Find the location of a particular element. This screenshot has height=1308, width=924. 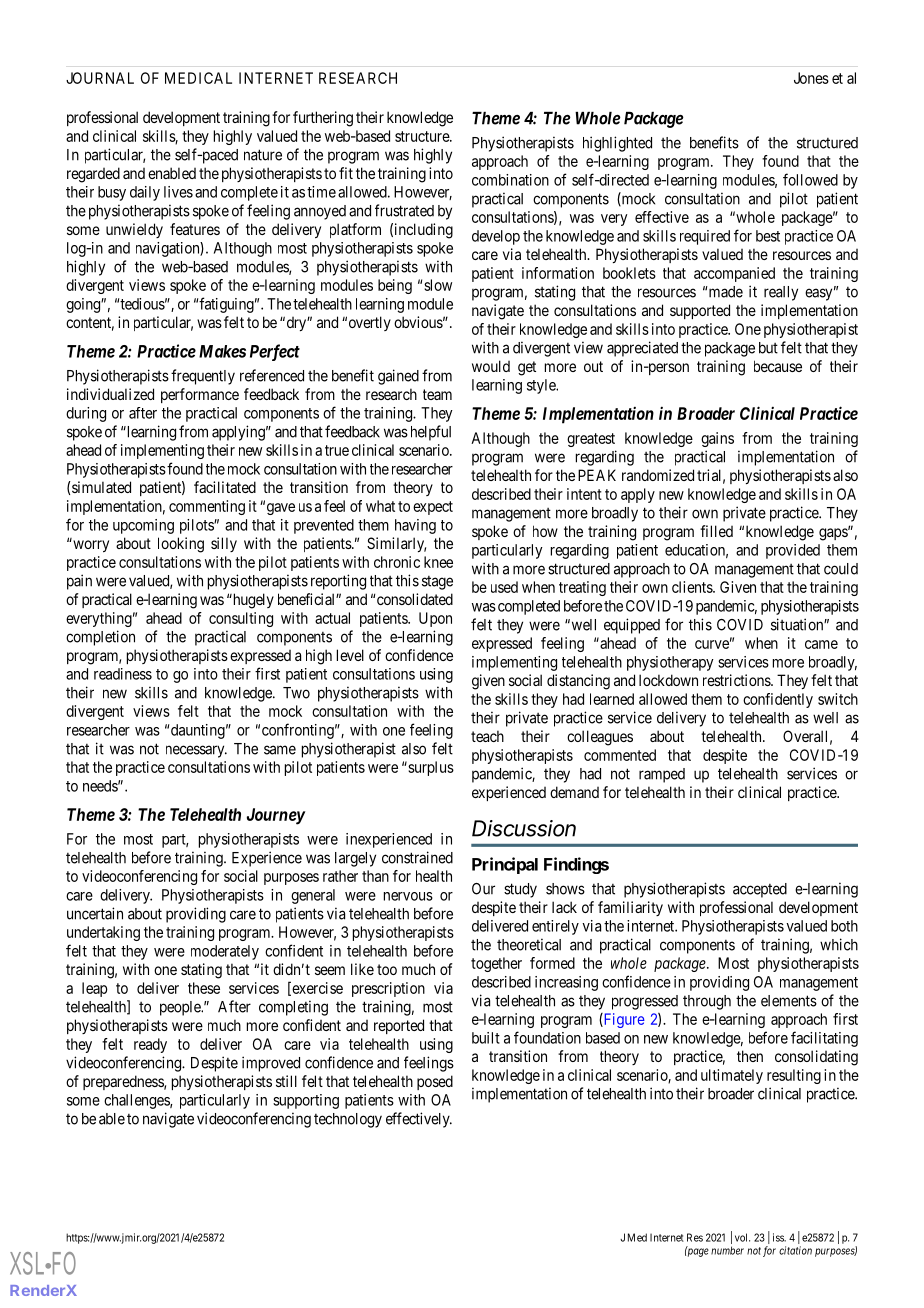

number is located at coordinates (727, 1250).
